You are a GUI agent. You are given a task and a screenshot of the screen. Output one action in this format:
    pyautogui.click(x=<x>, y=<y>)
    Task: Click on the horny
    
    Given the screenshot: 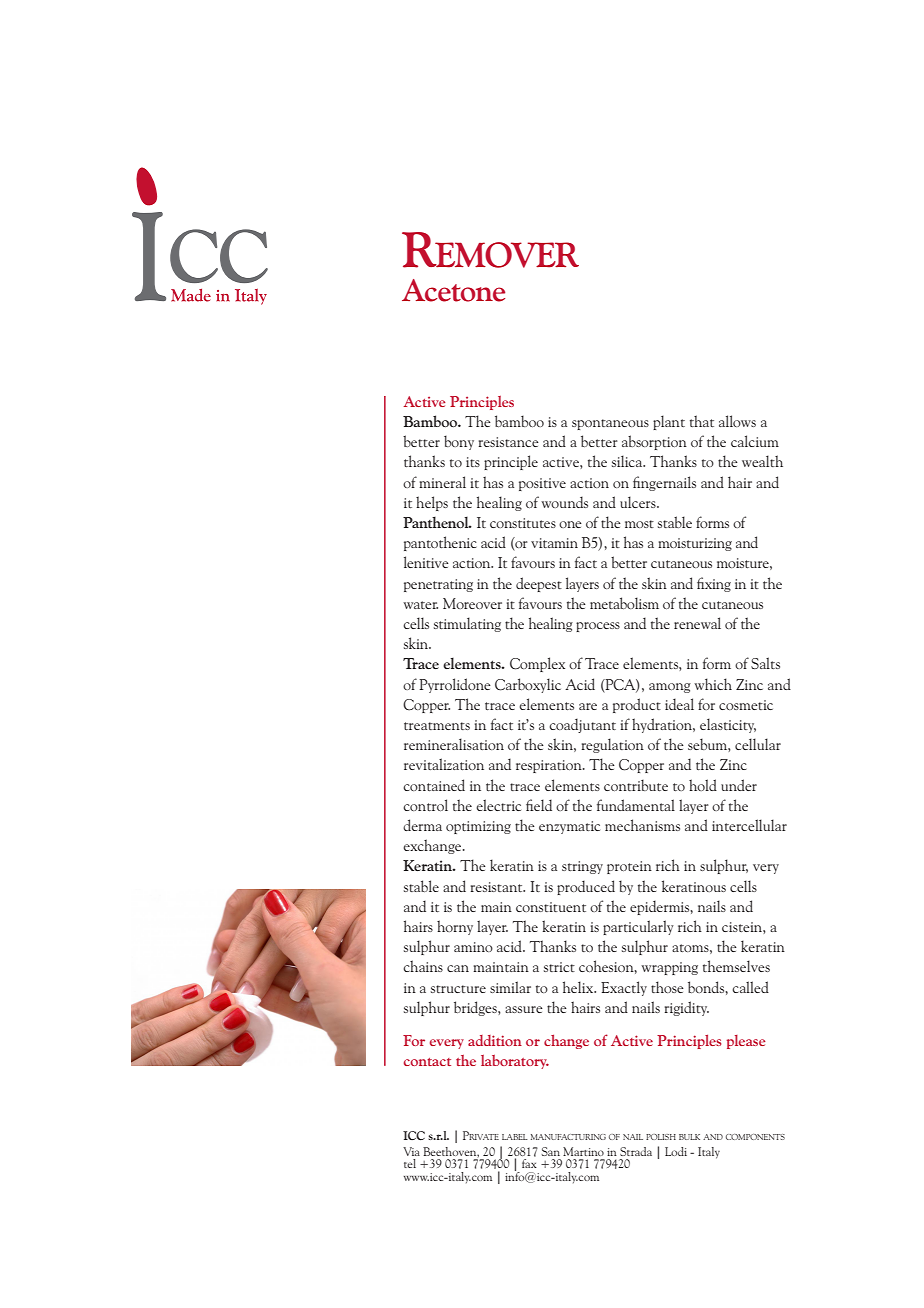 What is the action you would take?
    pyautogui.click(x=455, y=927)
